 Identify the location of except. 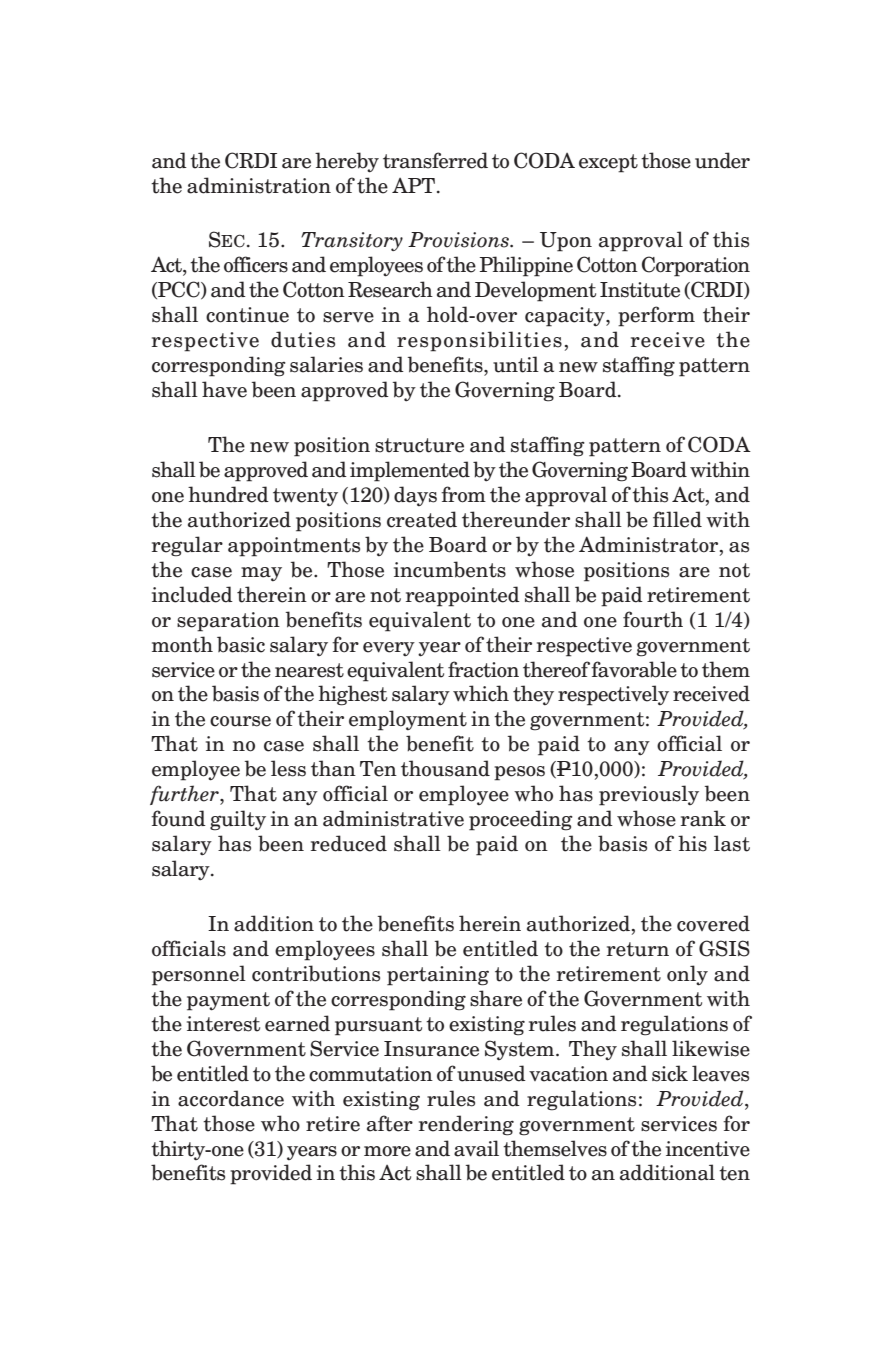
(608, 163).
